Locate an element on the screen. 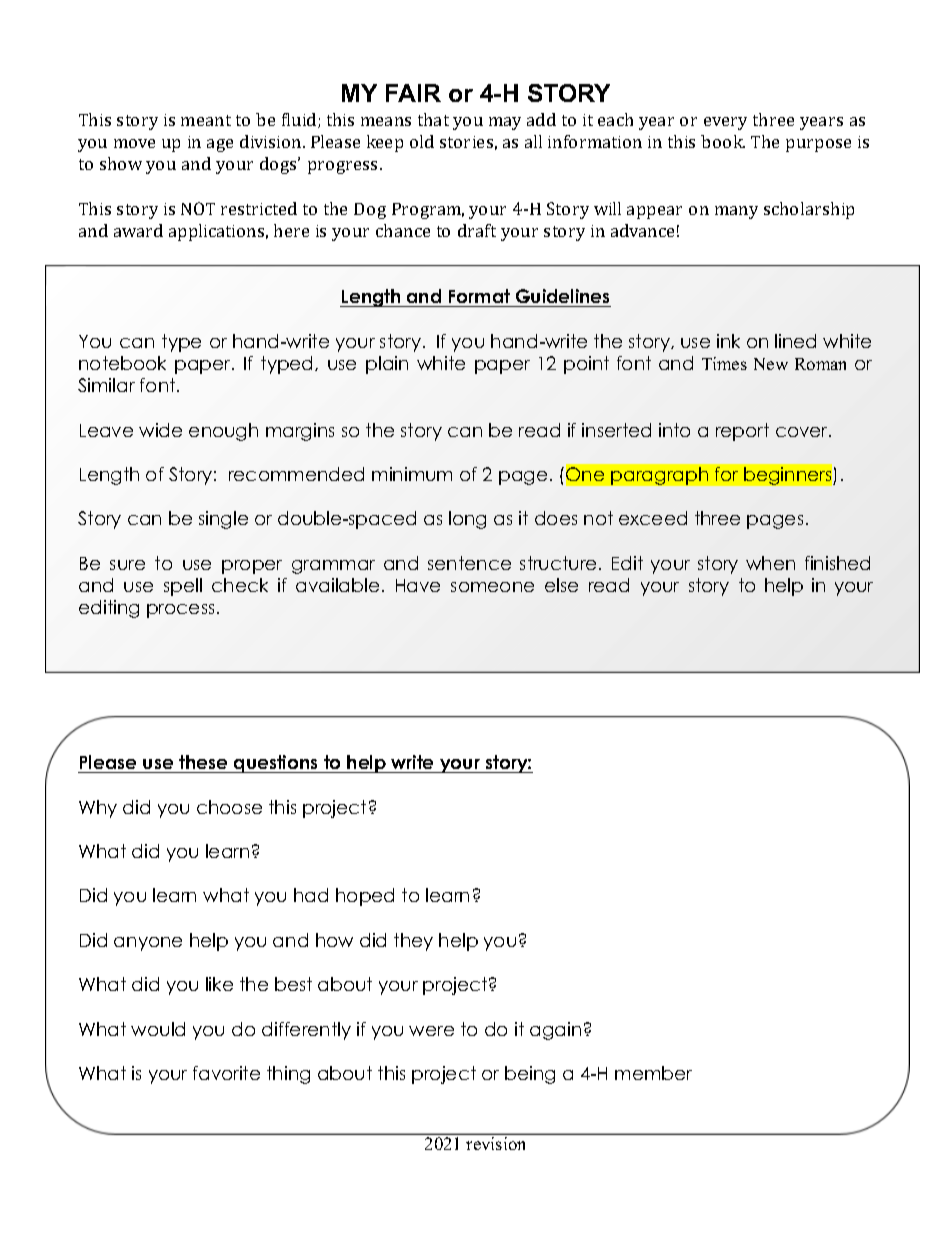 This screenshot has height=1233, width=952. meant is located at coordinates (206, 120).
